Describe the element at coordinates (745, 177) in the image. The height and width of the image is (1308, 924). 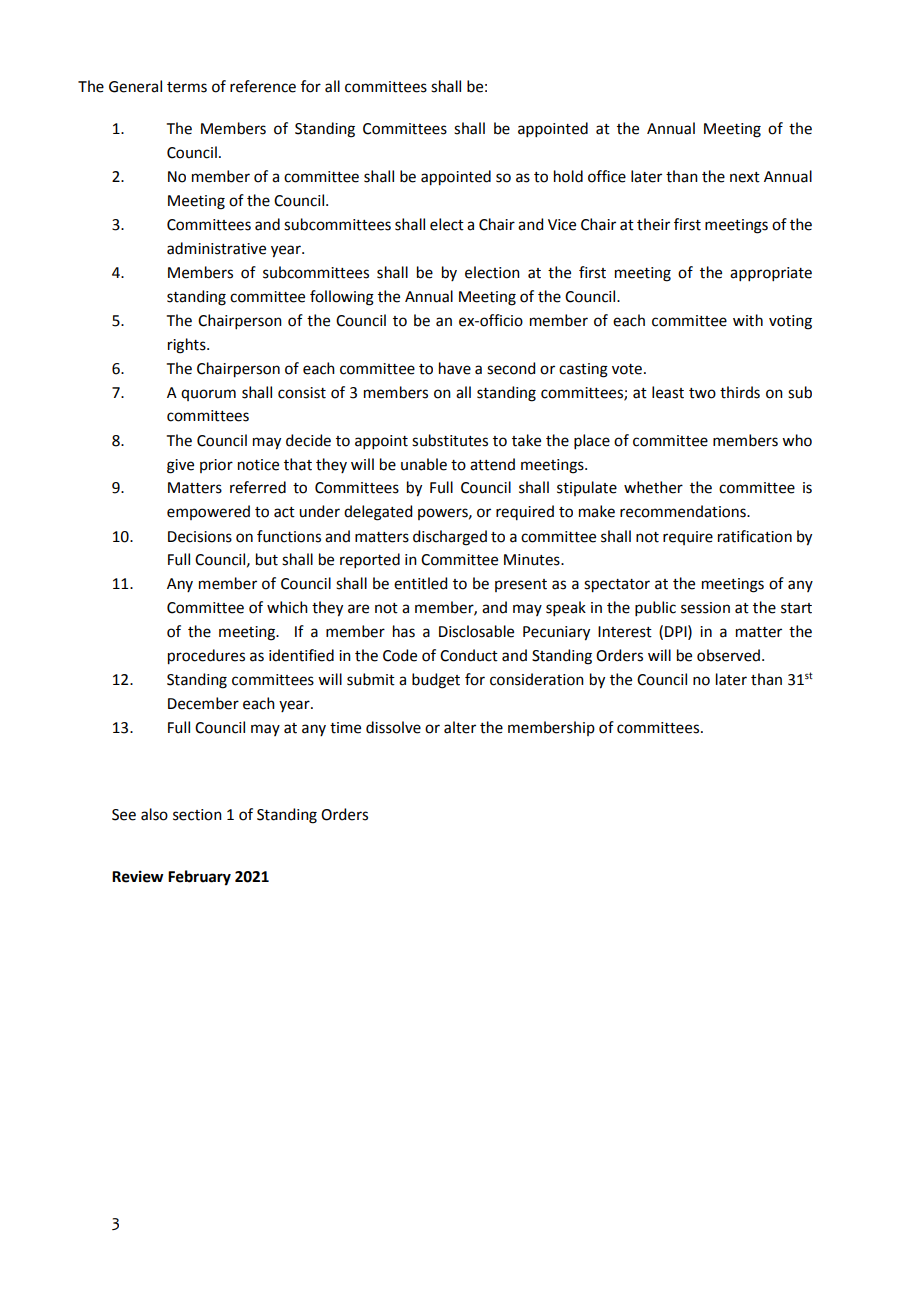
I see `next` at that location.
